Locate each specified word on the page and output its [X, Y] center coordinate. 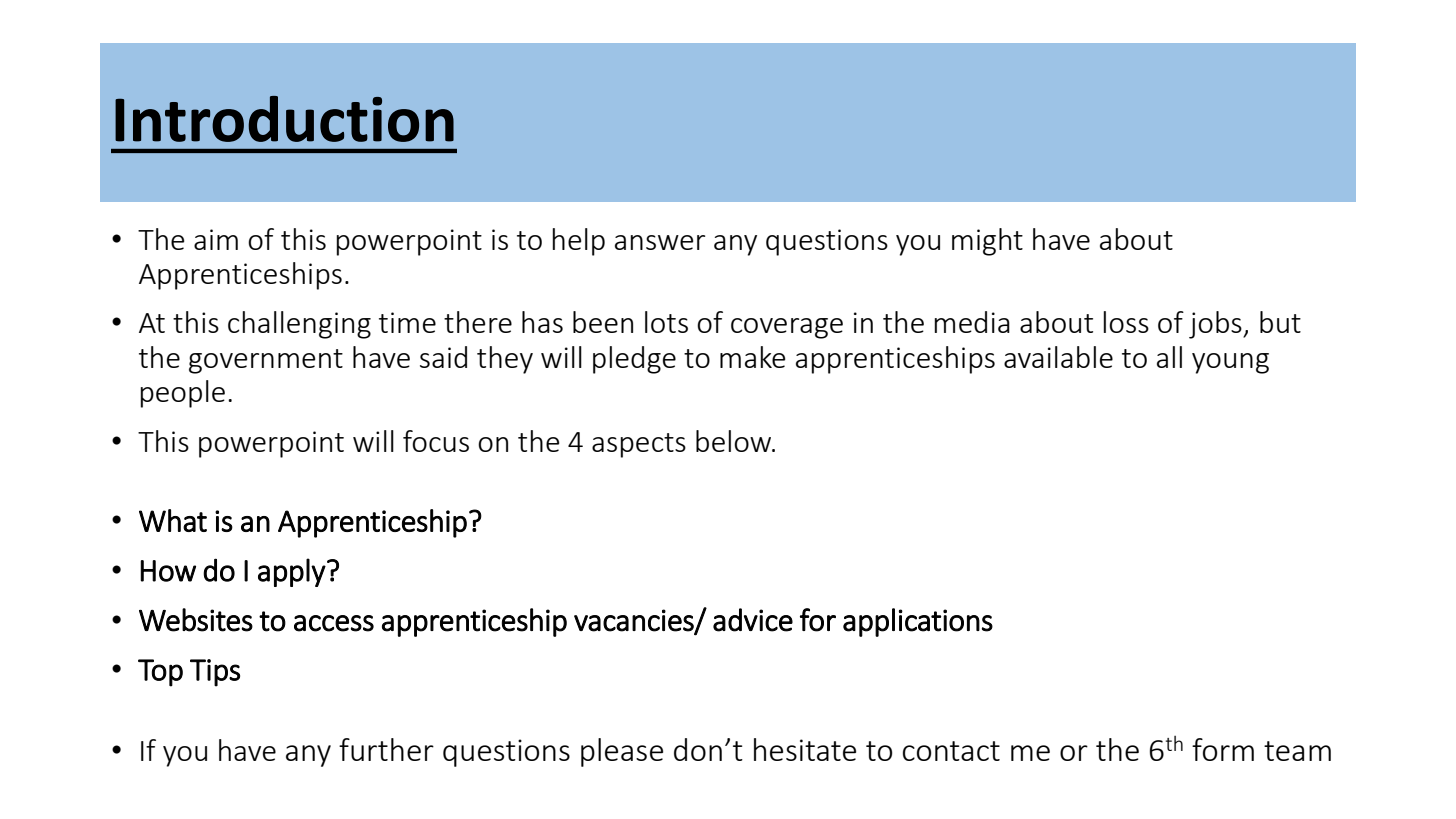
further [386, 749]
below [735, 441]
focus [436, 441]
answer [660, 242]
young [1230, 363]
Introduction [284, 119]
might [987, 242]
